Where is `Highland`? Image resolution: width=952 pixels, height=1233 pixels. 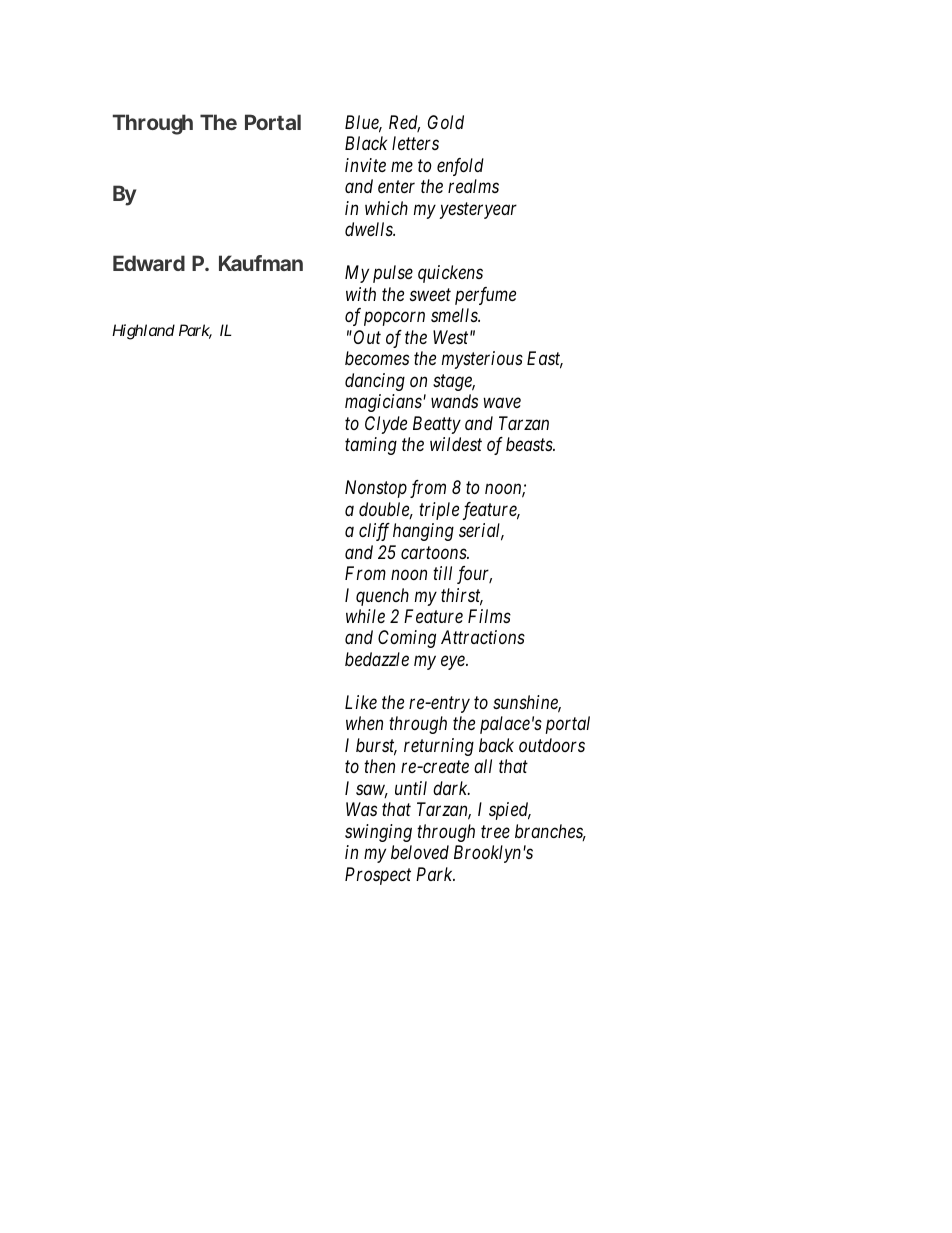
Highland is located at coordinates (143, 332).
